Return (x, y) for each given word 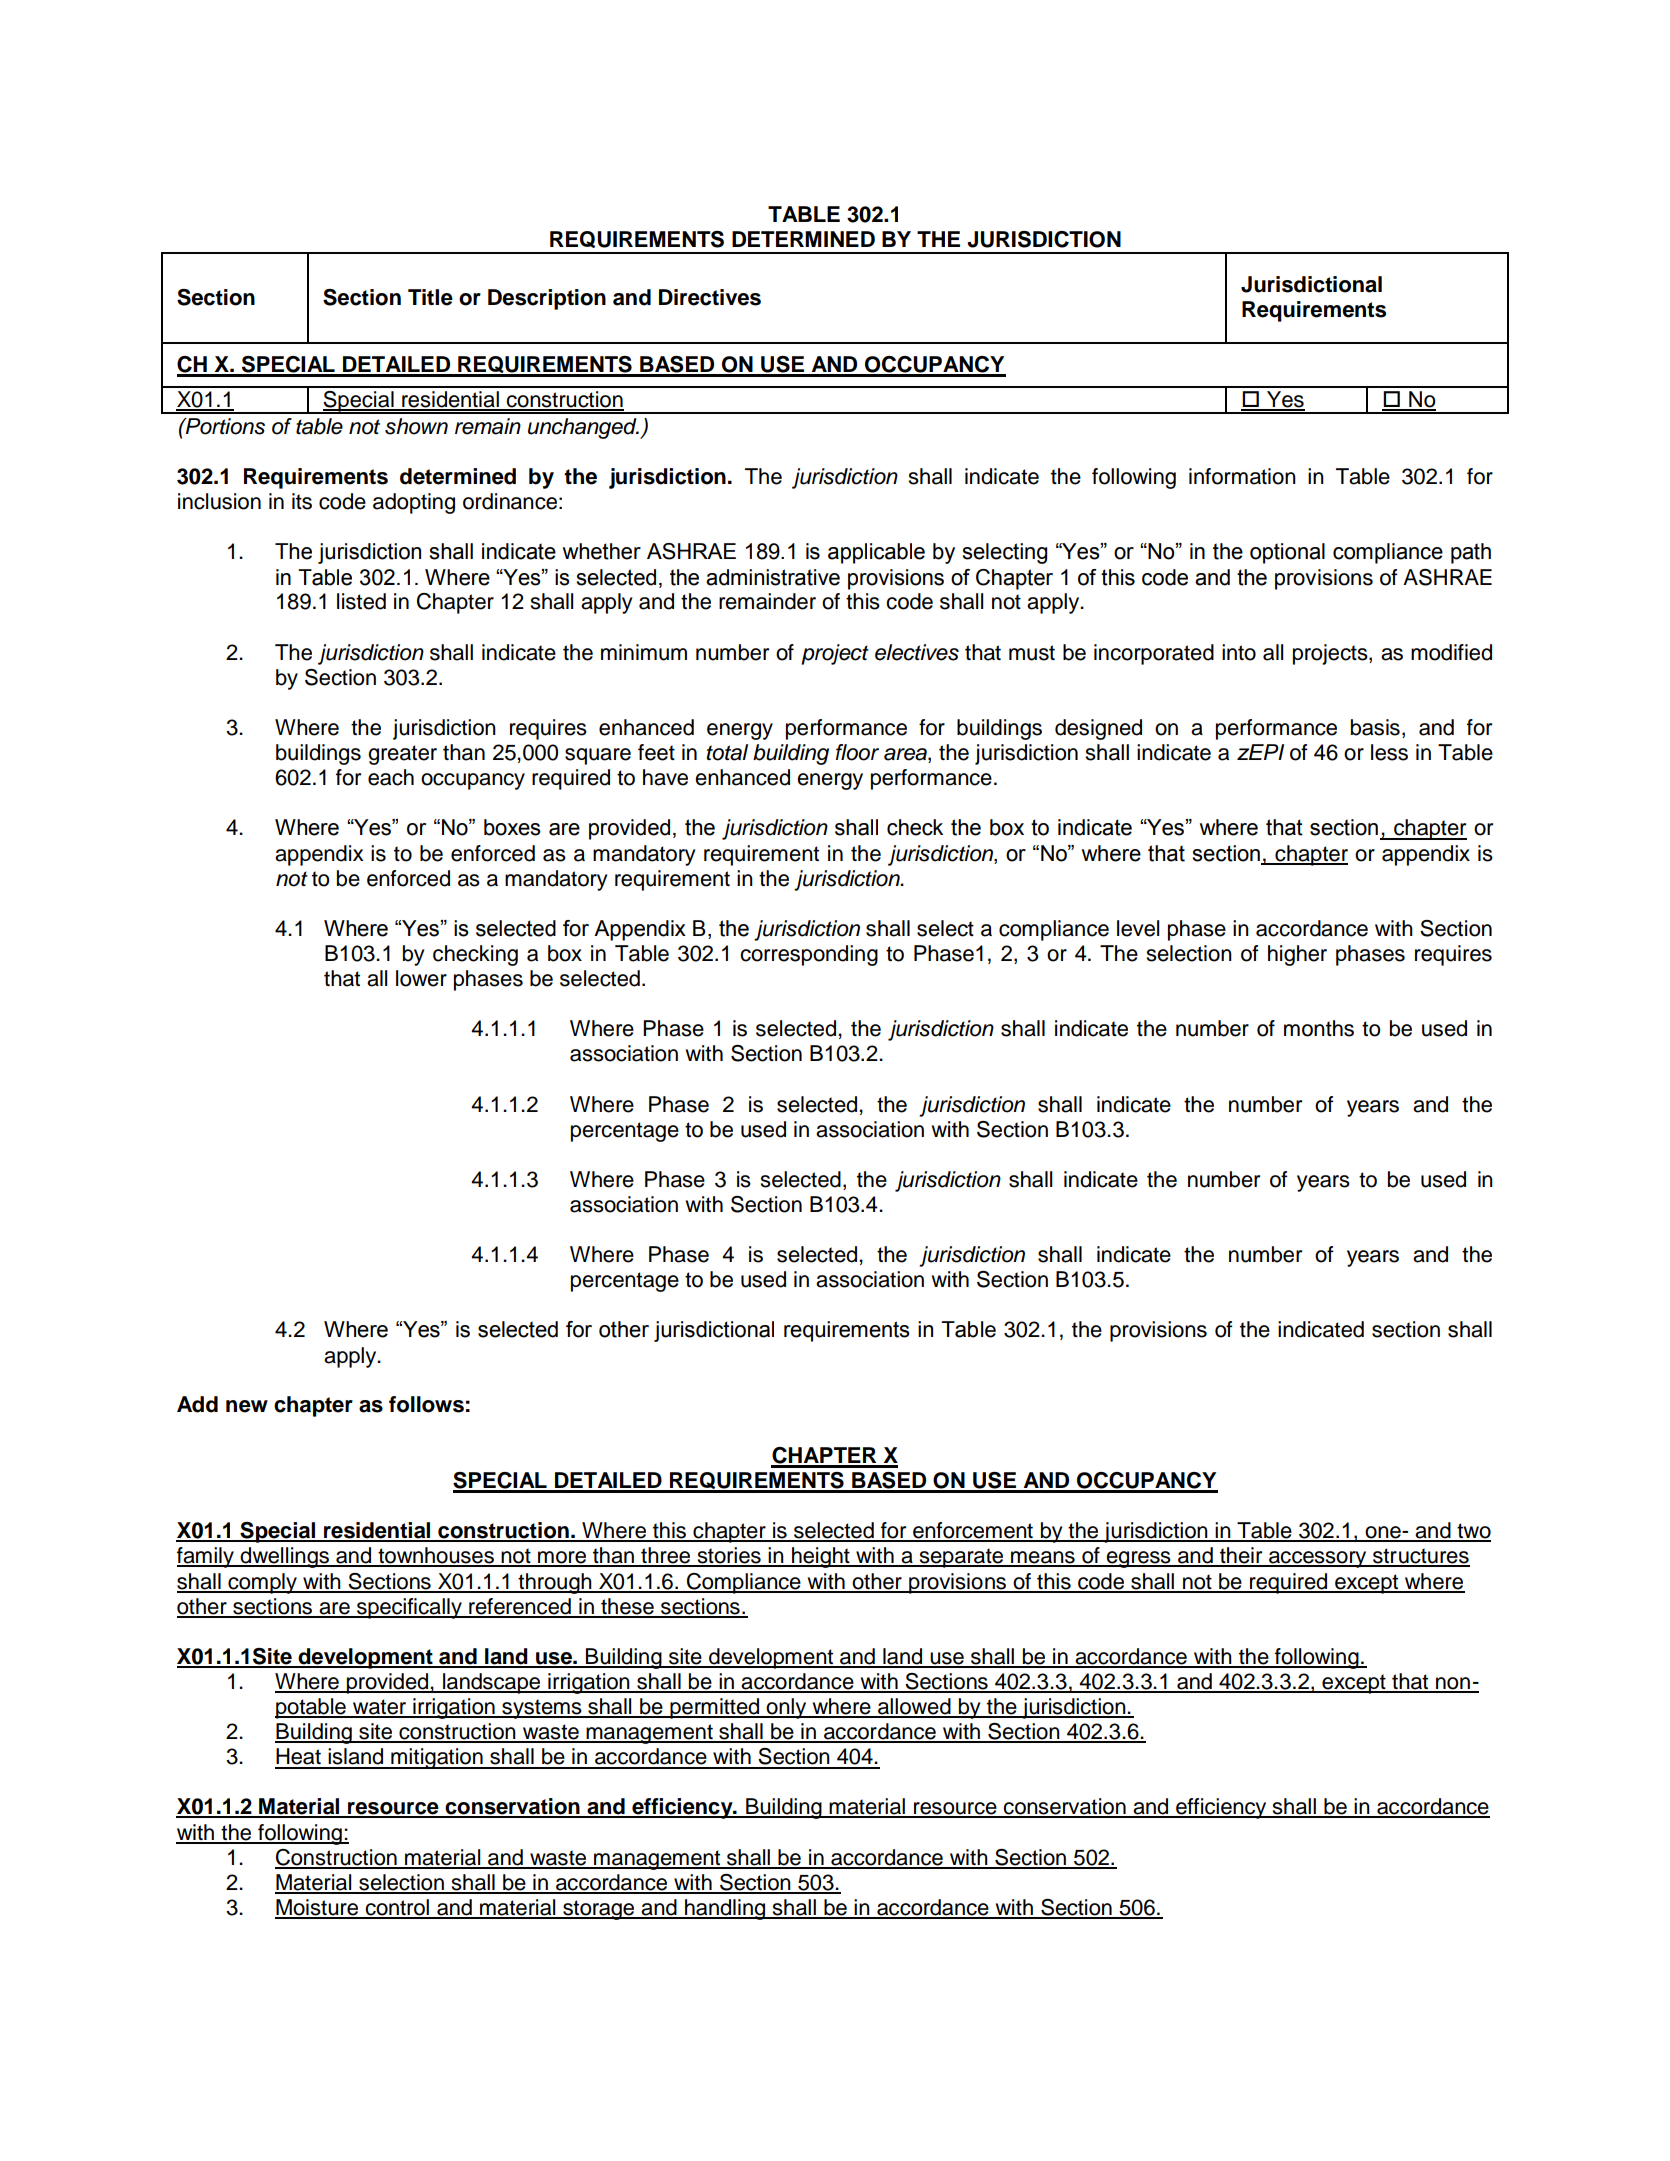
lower (421, 978)
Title (430, 297)
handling (725, 1909)
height (821, 1557)
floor (857, 752)
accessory (1318, 1559)
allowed (914, 1707)
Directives (710, 297)
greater (402, 755)
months (1319, 1028)
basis (1375, 727)
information (1242, 476)
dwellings (285, 1557)
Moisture (318, 1908)
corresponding (809, 955)
